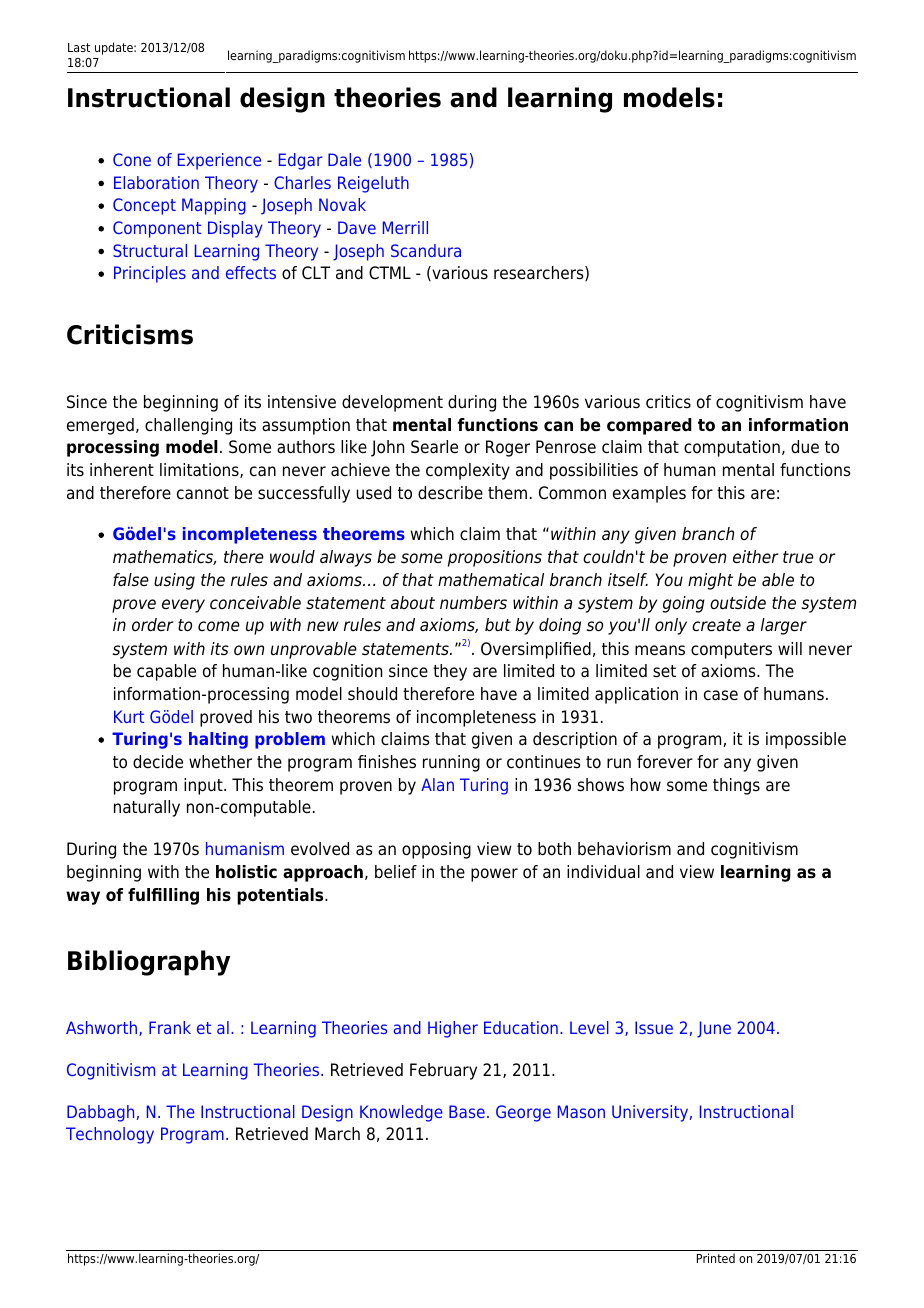 The image size is (924, 1308). I want to click on Cone, so click(132, 159).
